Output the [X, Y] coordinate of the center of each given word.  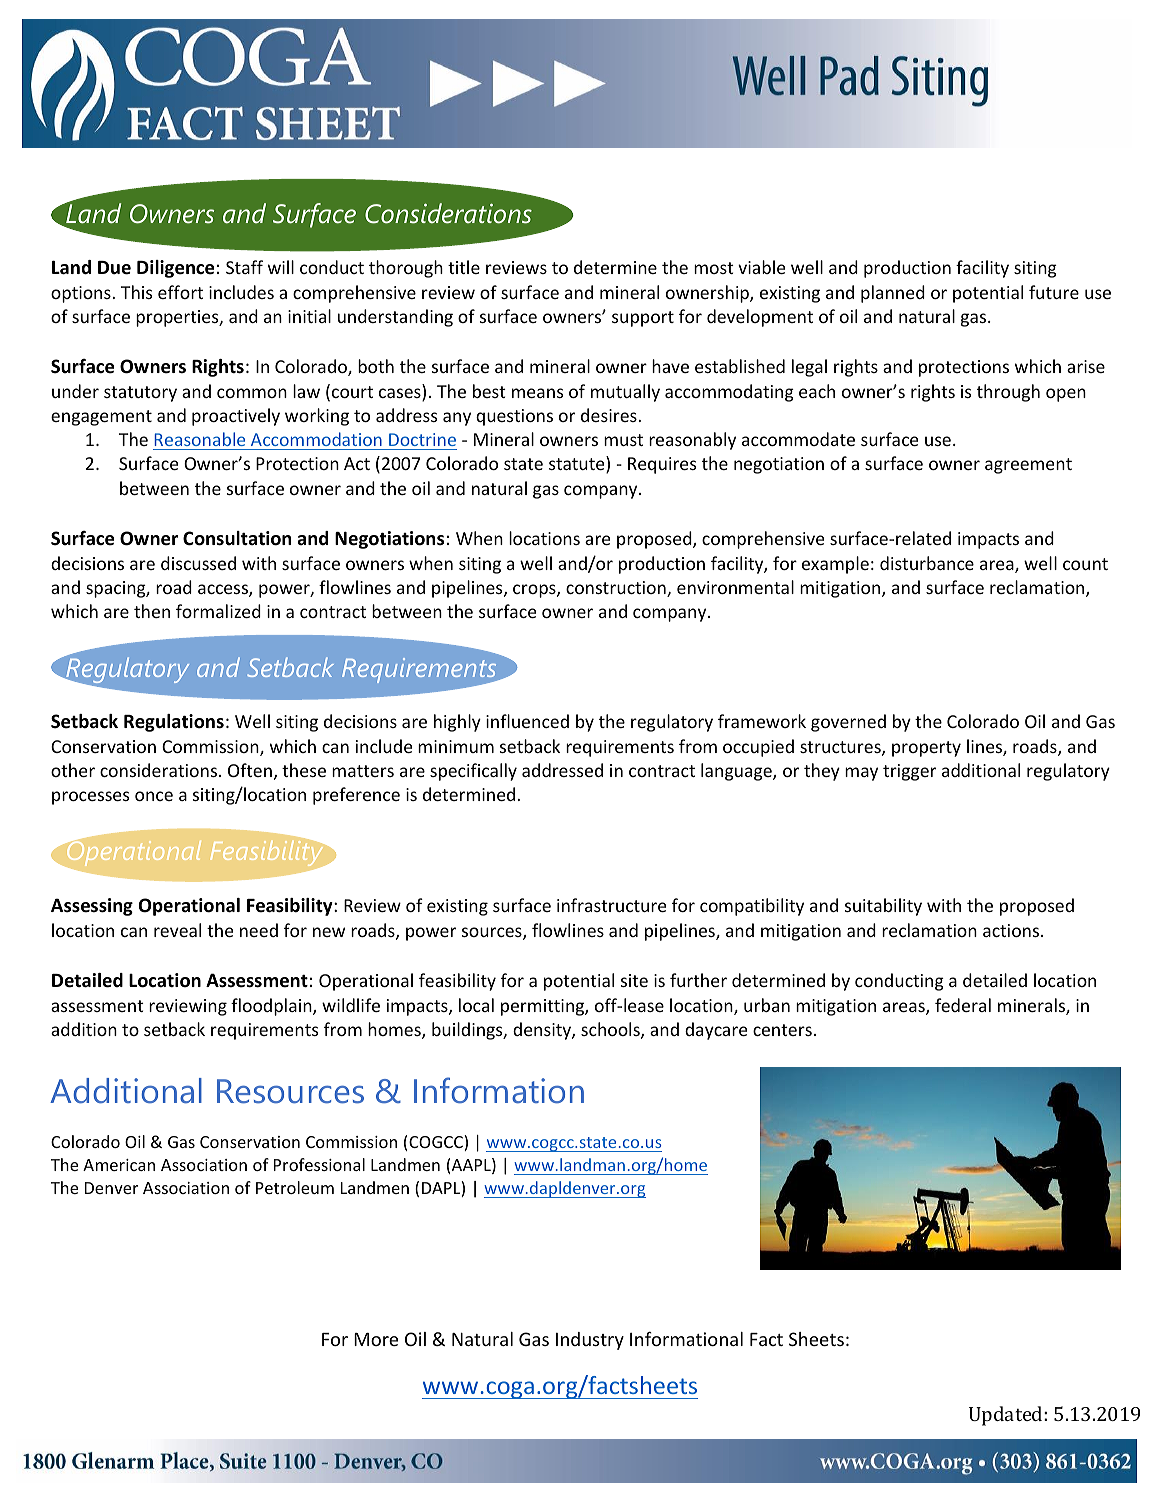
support [643, 319]
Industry [590, 1341]
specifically [473, 772]
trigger [909, 772]
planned [893, 294]
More [376, 1339]
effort [180, 292]
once [154, 796]
